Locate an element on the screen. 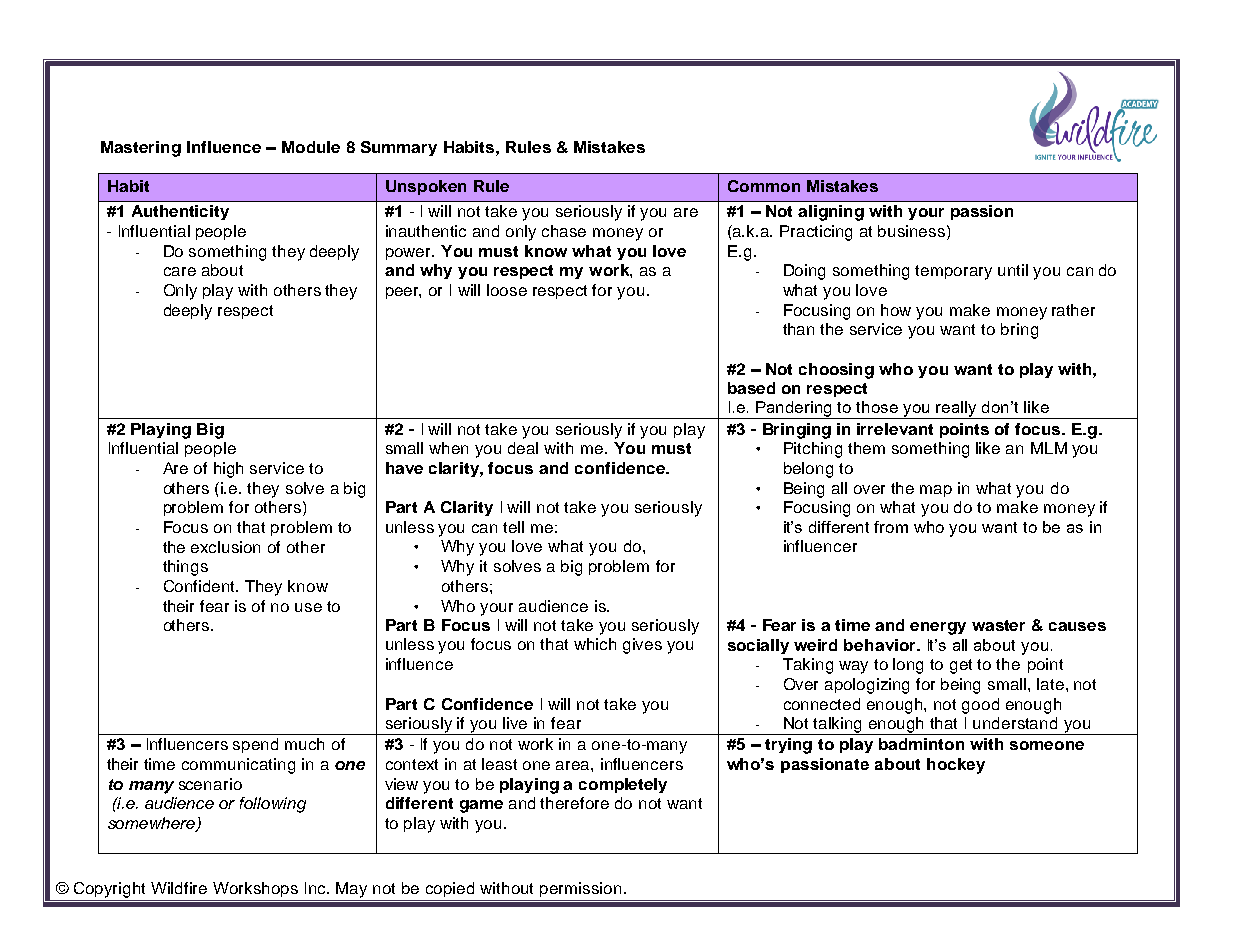 The image size is (1233, 952). care is located at coordinates (180, 271).
